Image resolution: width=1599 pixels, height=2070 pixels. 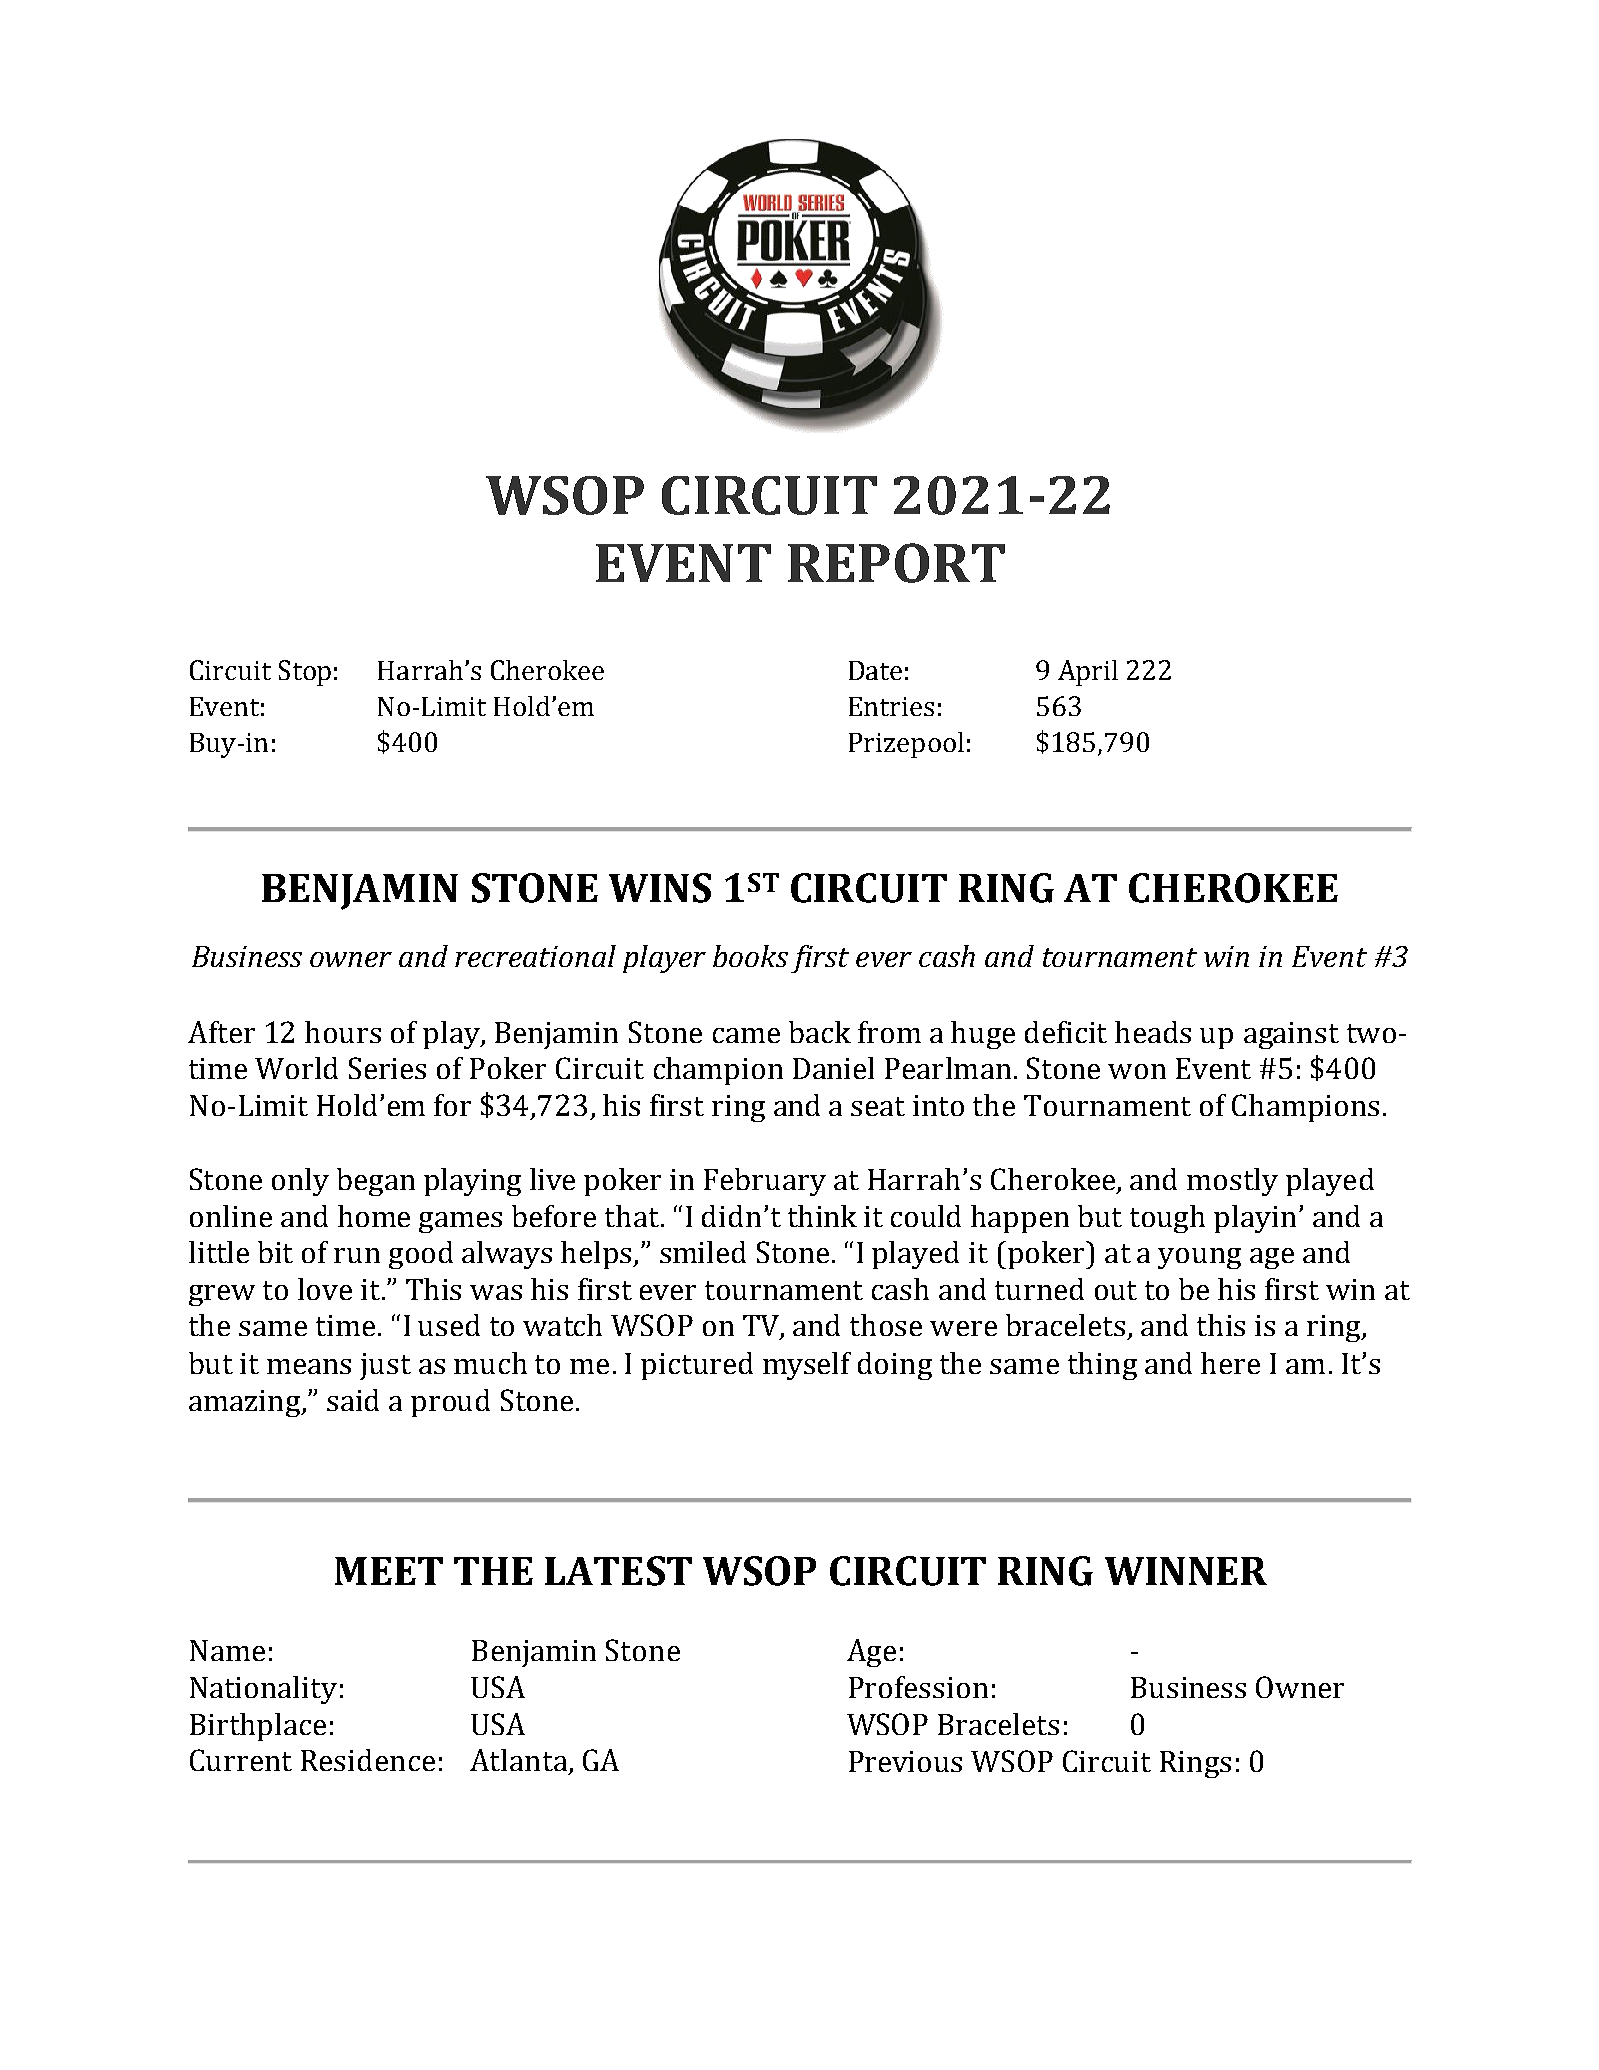 I want to click on Residence, so click(x=368, y=1760).
